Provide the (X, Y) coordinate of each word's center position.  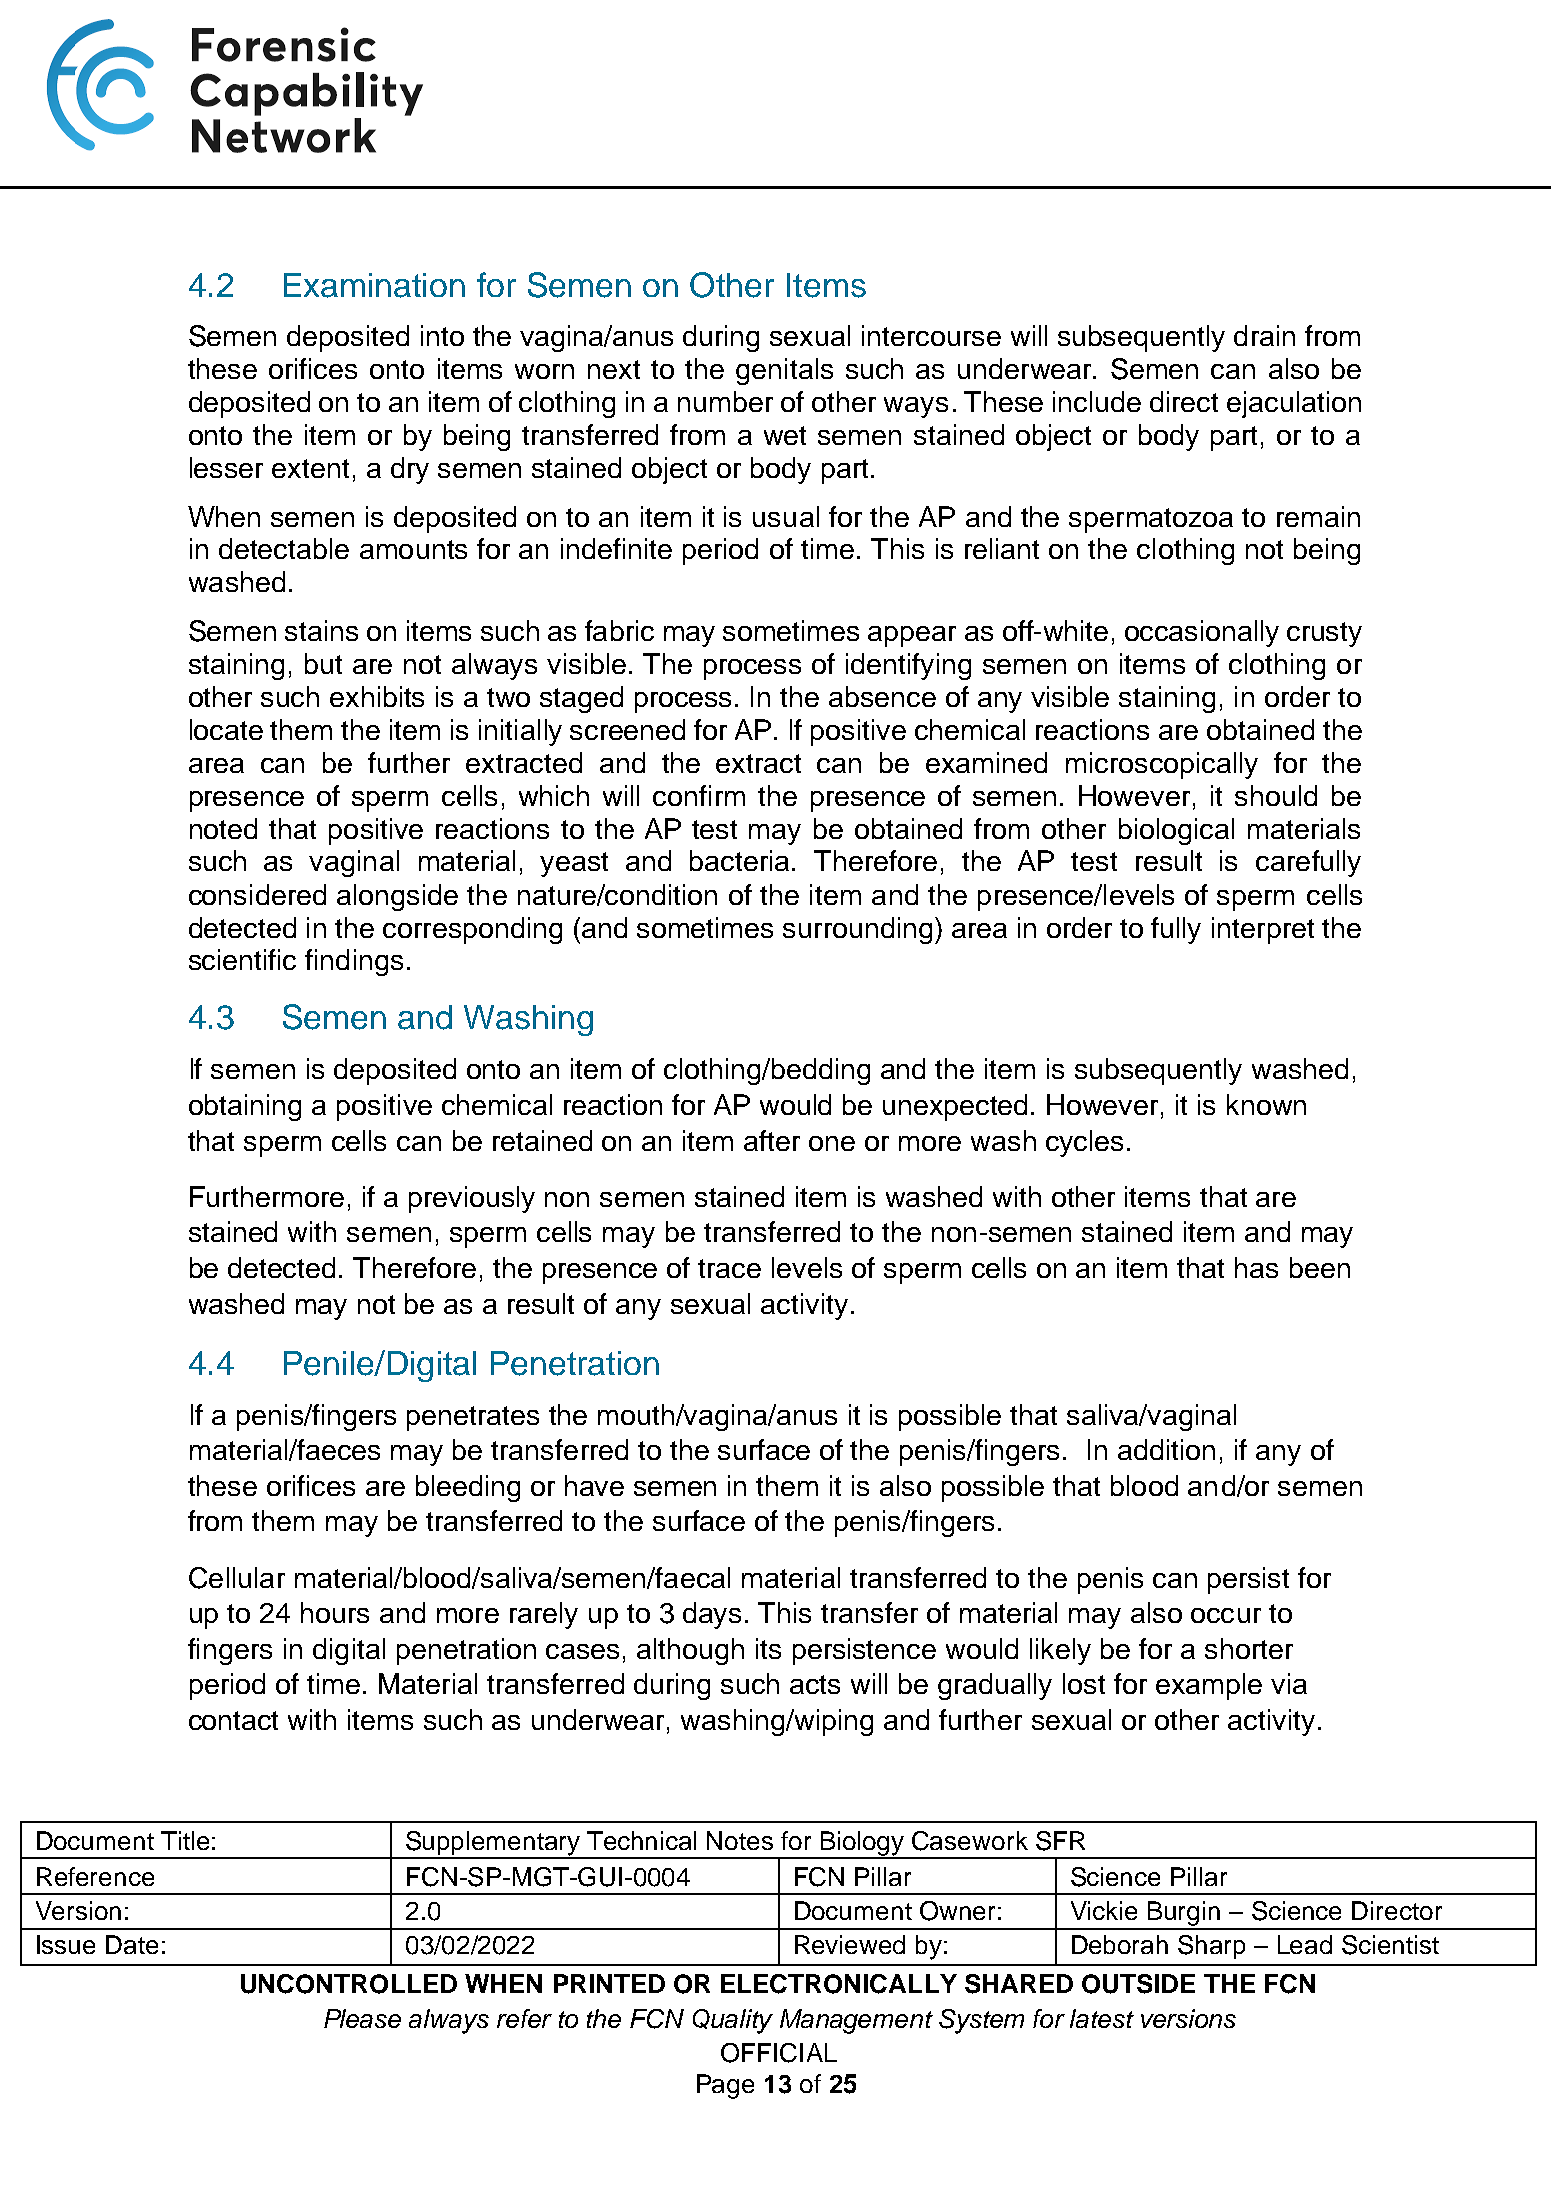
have (594, 1485)
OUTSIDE (1138, 1984)
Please (362, 2018)
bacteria (741, 860)
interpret (1263, 930)
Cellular (237, 1578)
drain (1264, 335)
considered (257, 894)
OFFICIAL (779, 2053)
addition (1166, 1449)
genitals (784, 371)
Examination (374, 285)
